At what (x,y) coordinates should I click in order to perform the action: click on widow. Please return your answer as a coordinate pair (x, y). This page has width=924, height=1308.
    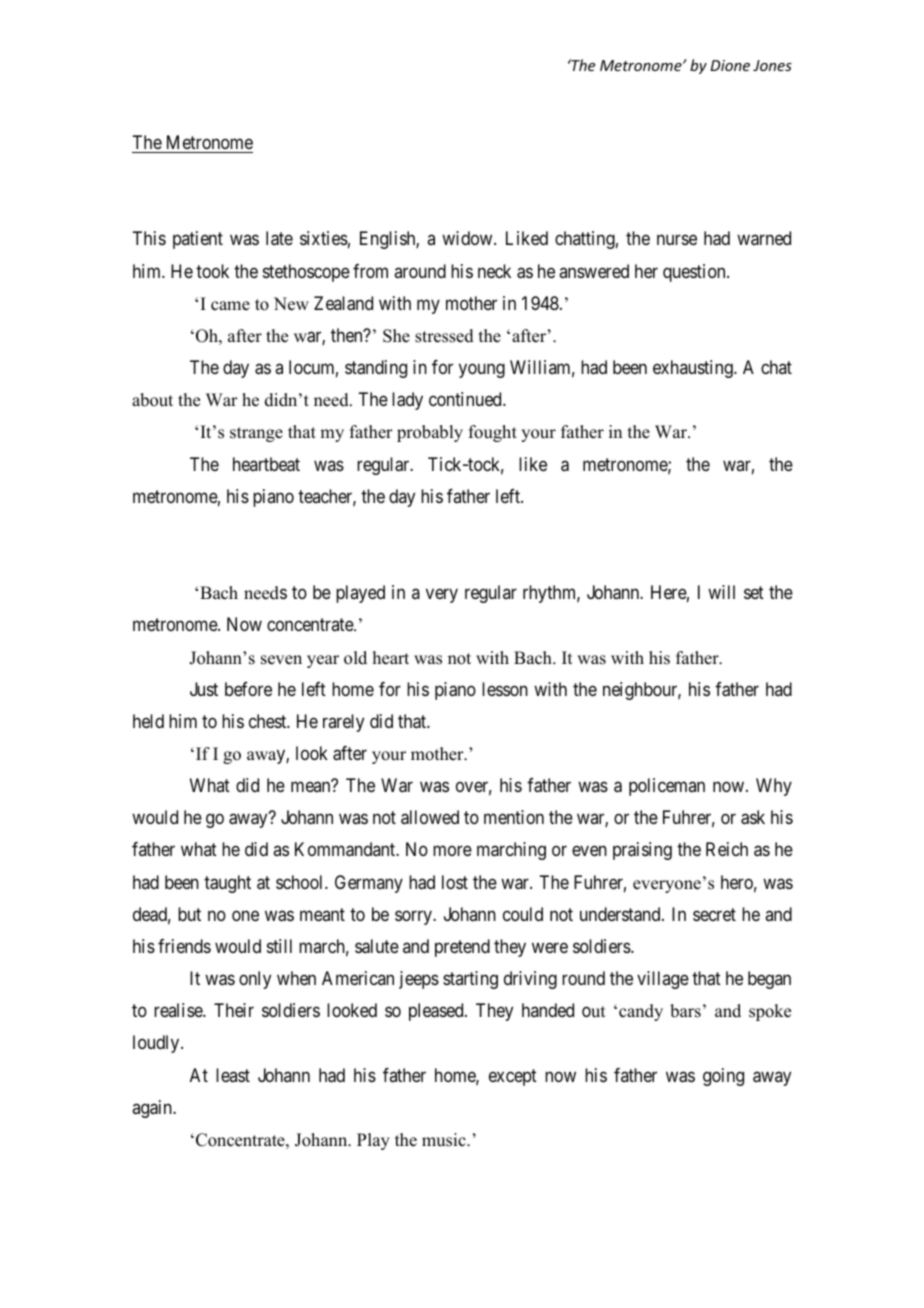
    Looking at the image, I should click on (468, 238).
